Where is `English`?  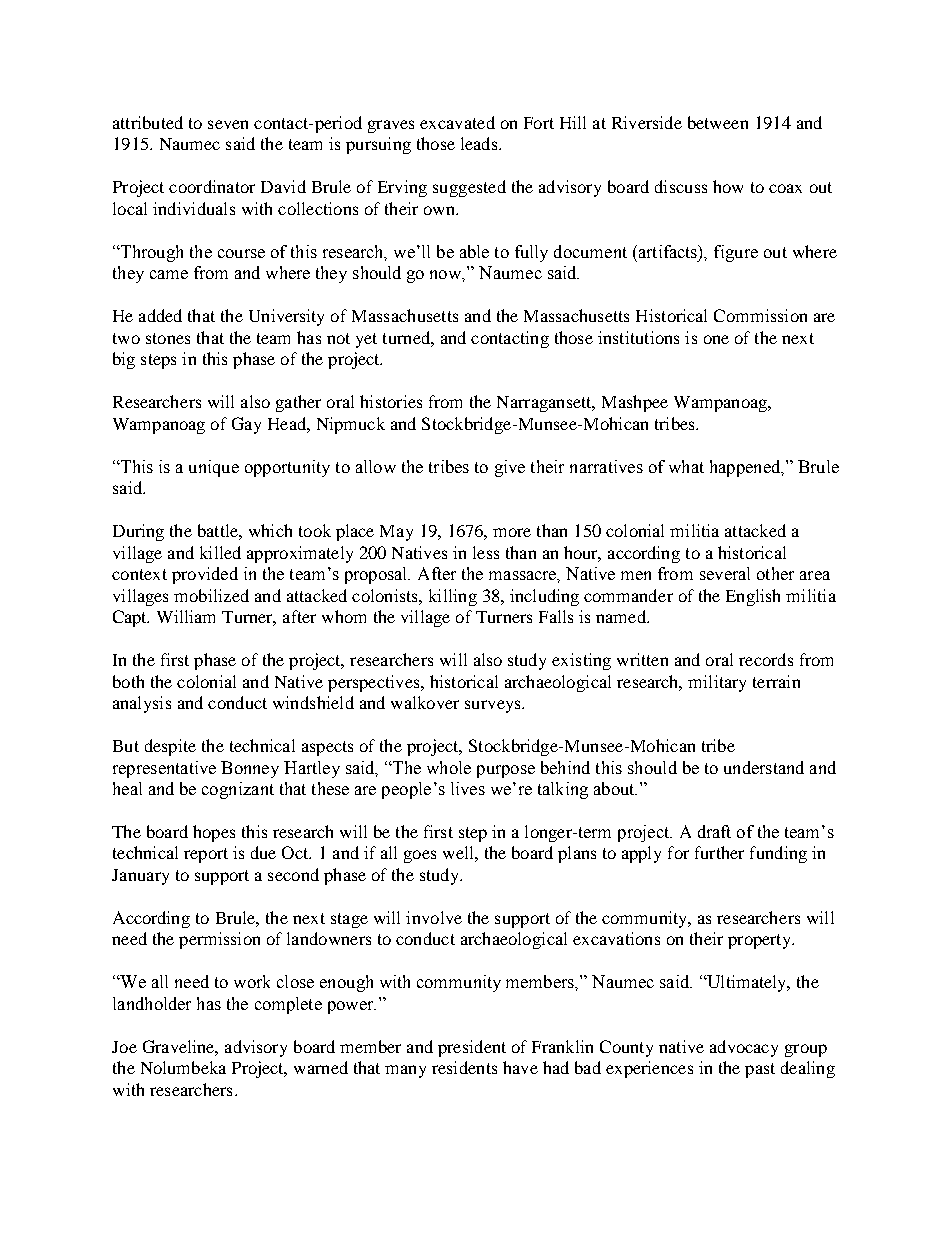
English is located at coordinates (753, 597).
